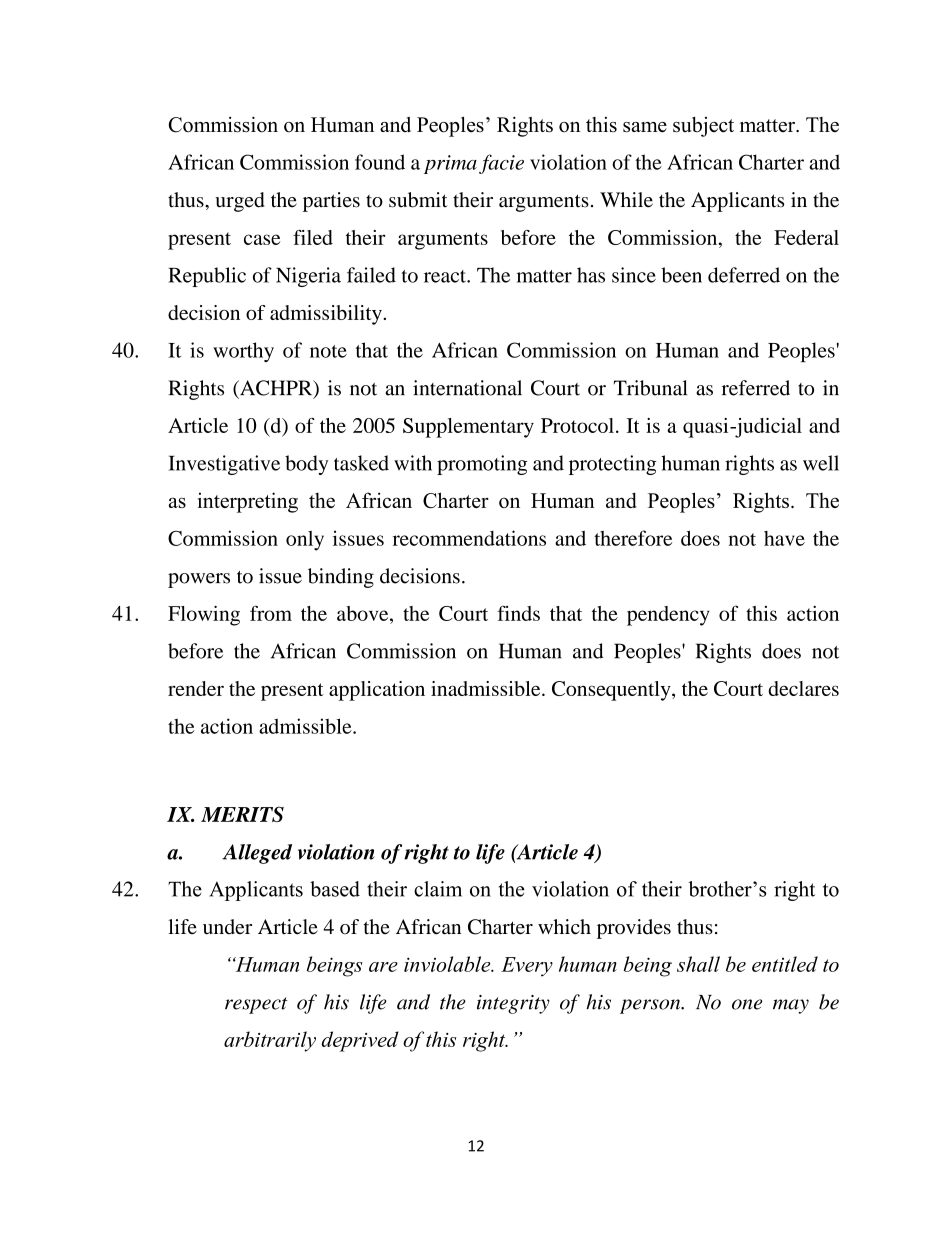 This document has width=952, height=1233. I want to click on subject, so click(703, 127).
